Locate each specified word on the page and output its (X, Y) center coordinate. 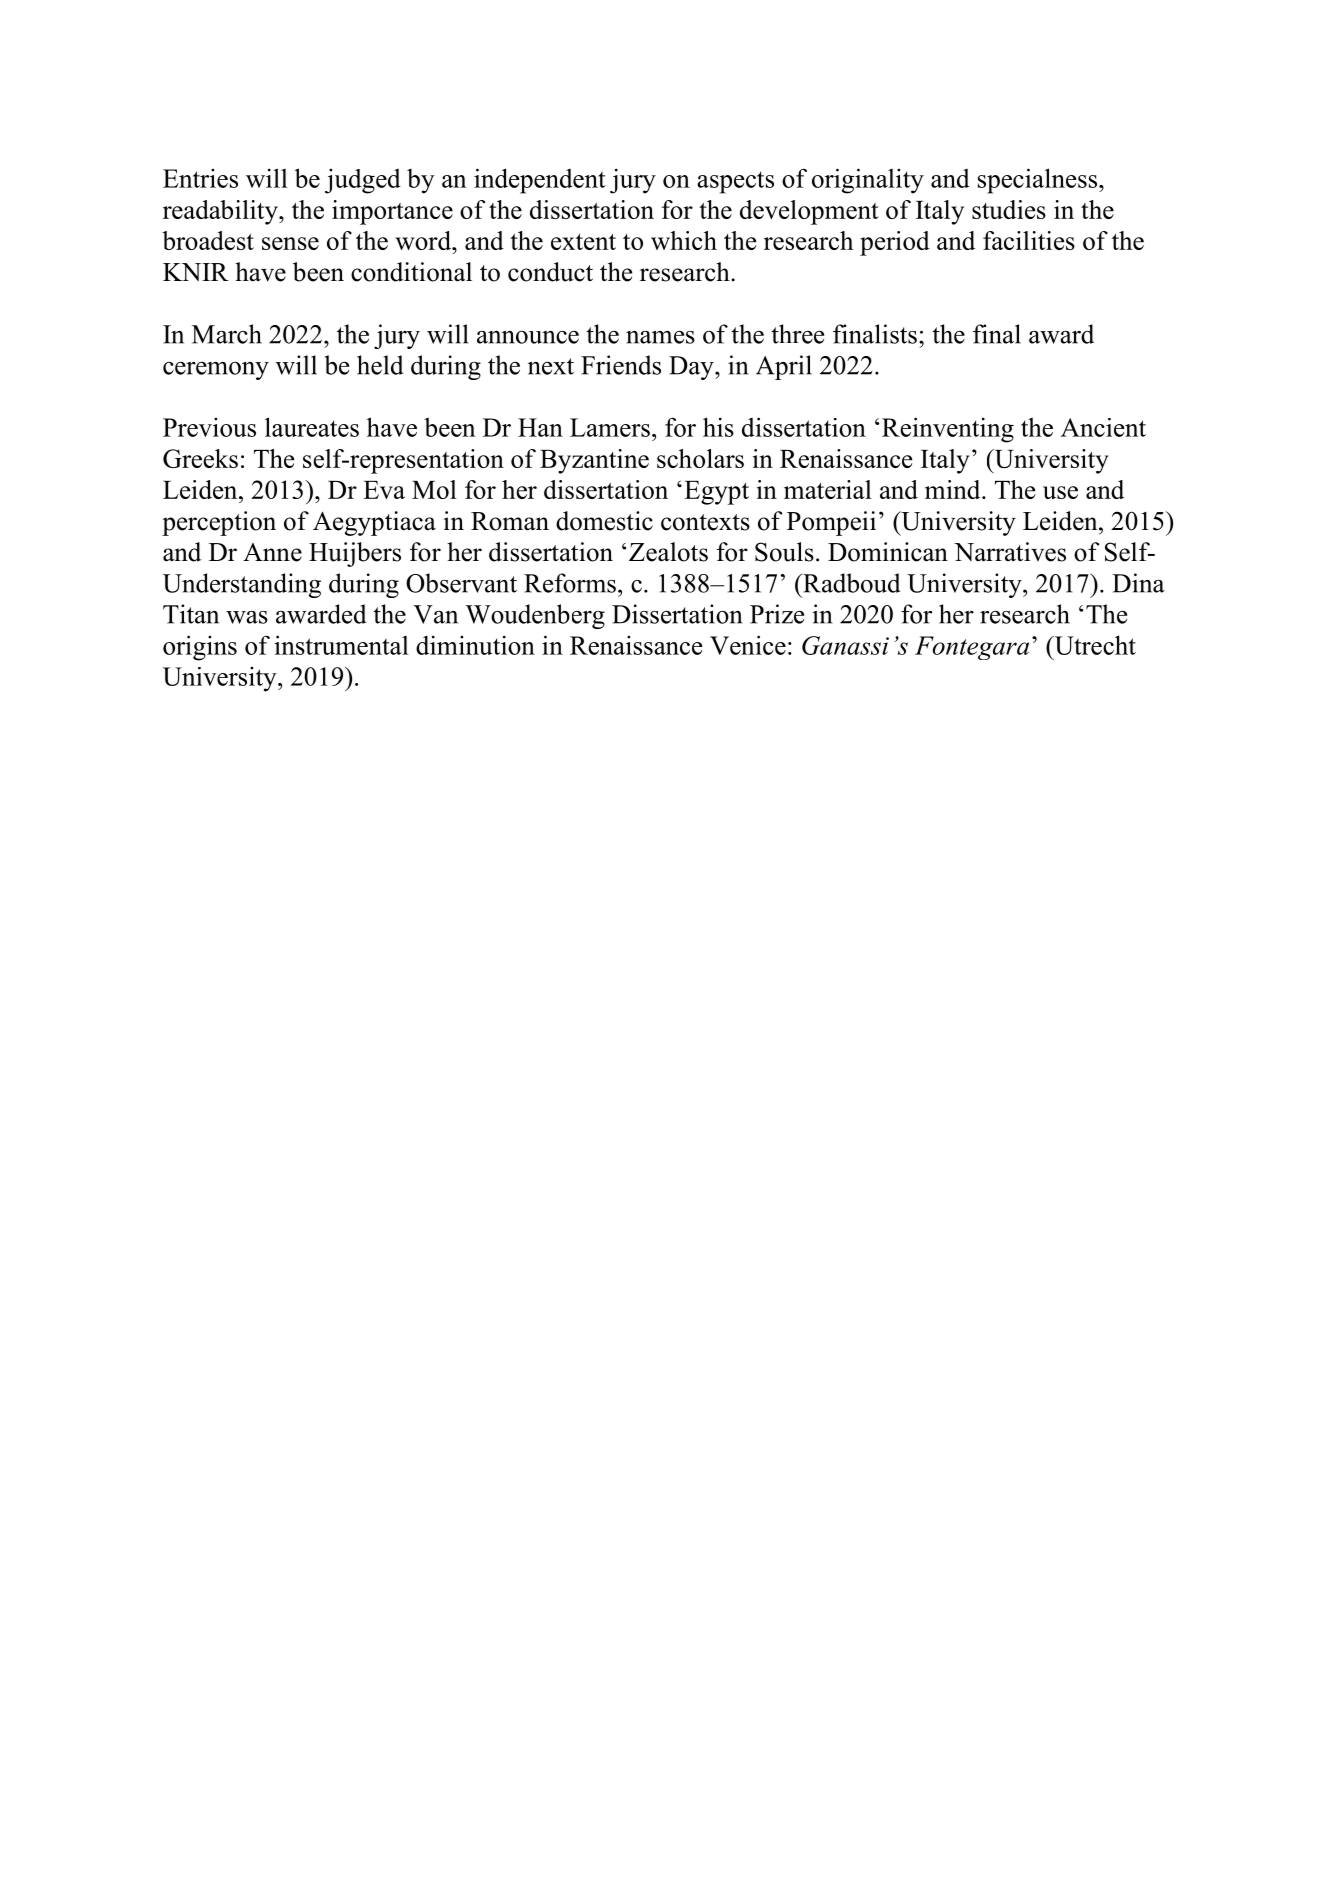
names (660, 337)
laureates (312, 427)
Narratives (1010, 552)
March (227, 334)
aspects (735, 182)
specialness (1039, 181)
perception (219, 523)
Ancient (1103, 427)
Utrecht (1094, 645)
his (718, 427)
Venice (748, 645)
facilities (1029, 240)
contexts (705, 522)
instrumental (341, 645)
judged (363, 181)
